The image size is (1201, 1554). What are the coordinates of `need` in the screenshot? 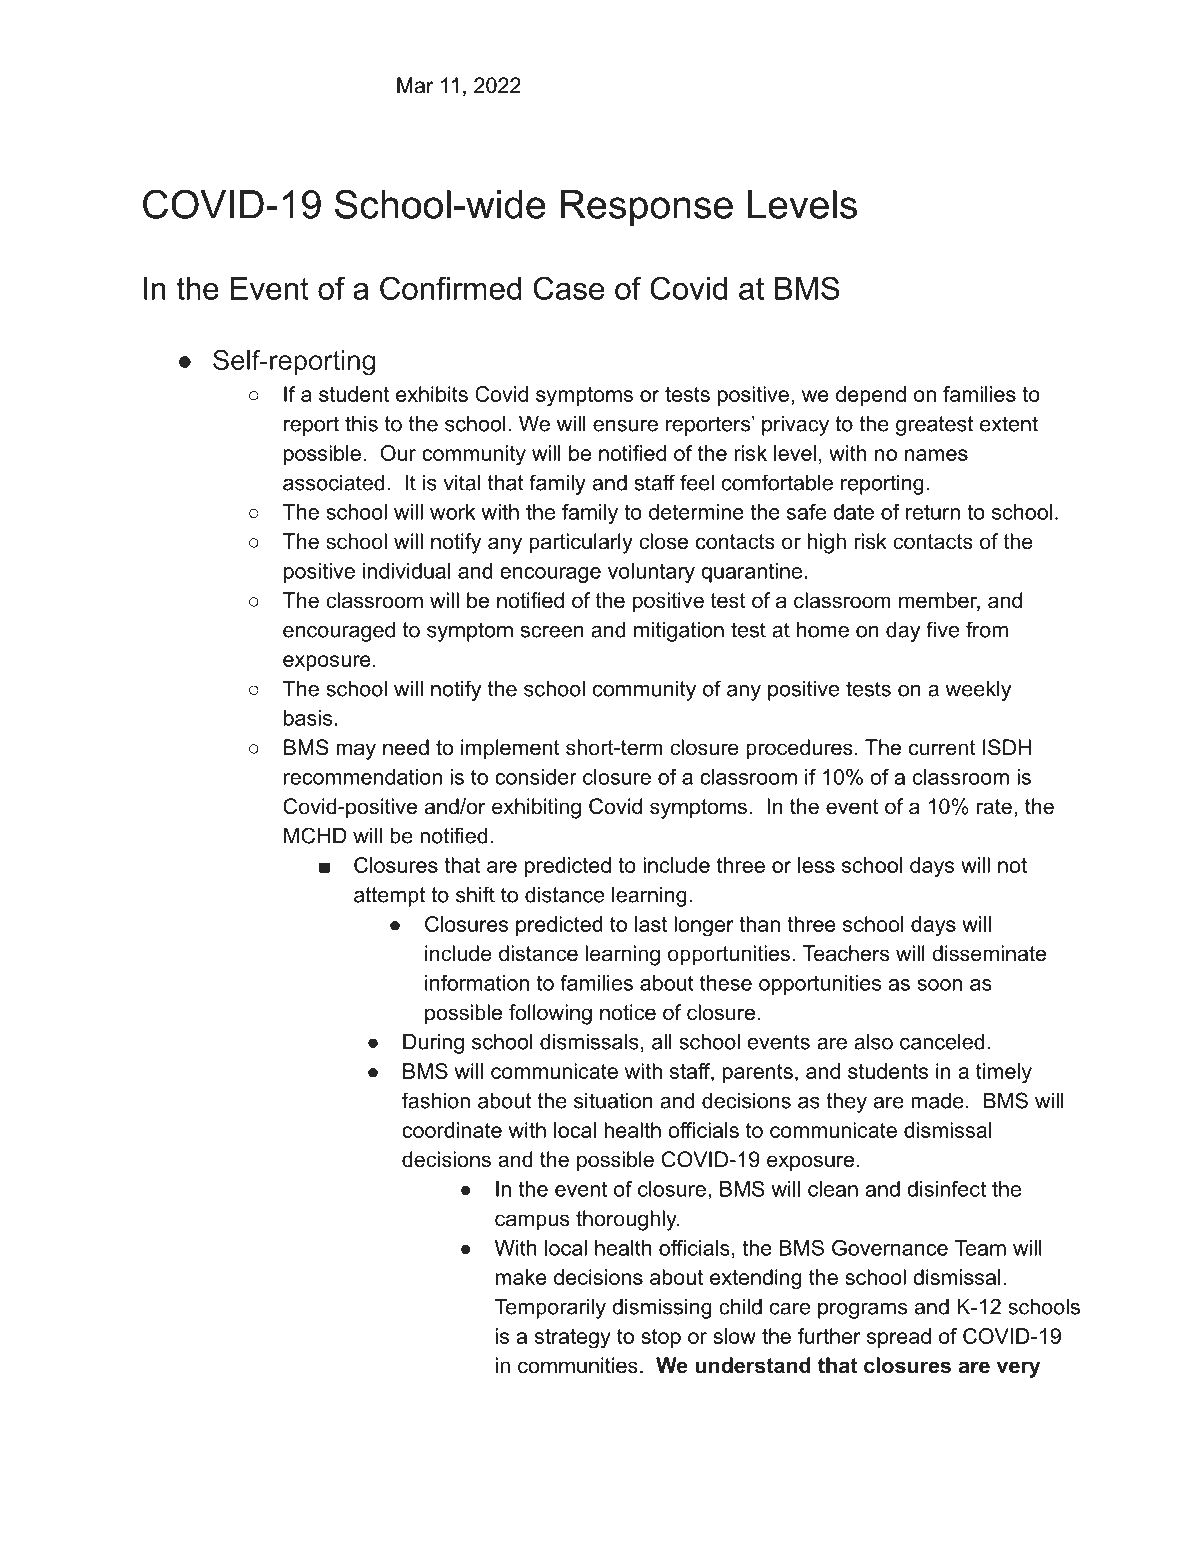 It's located at (406, 747).
